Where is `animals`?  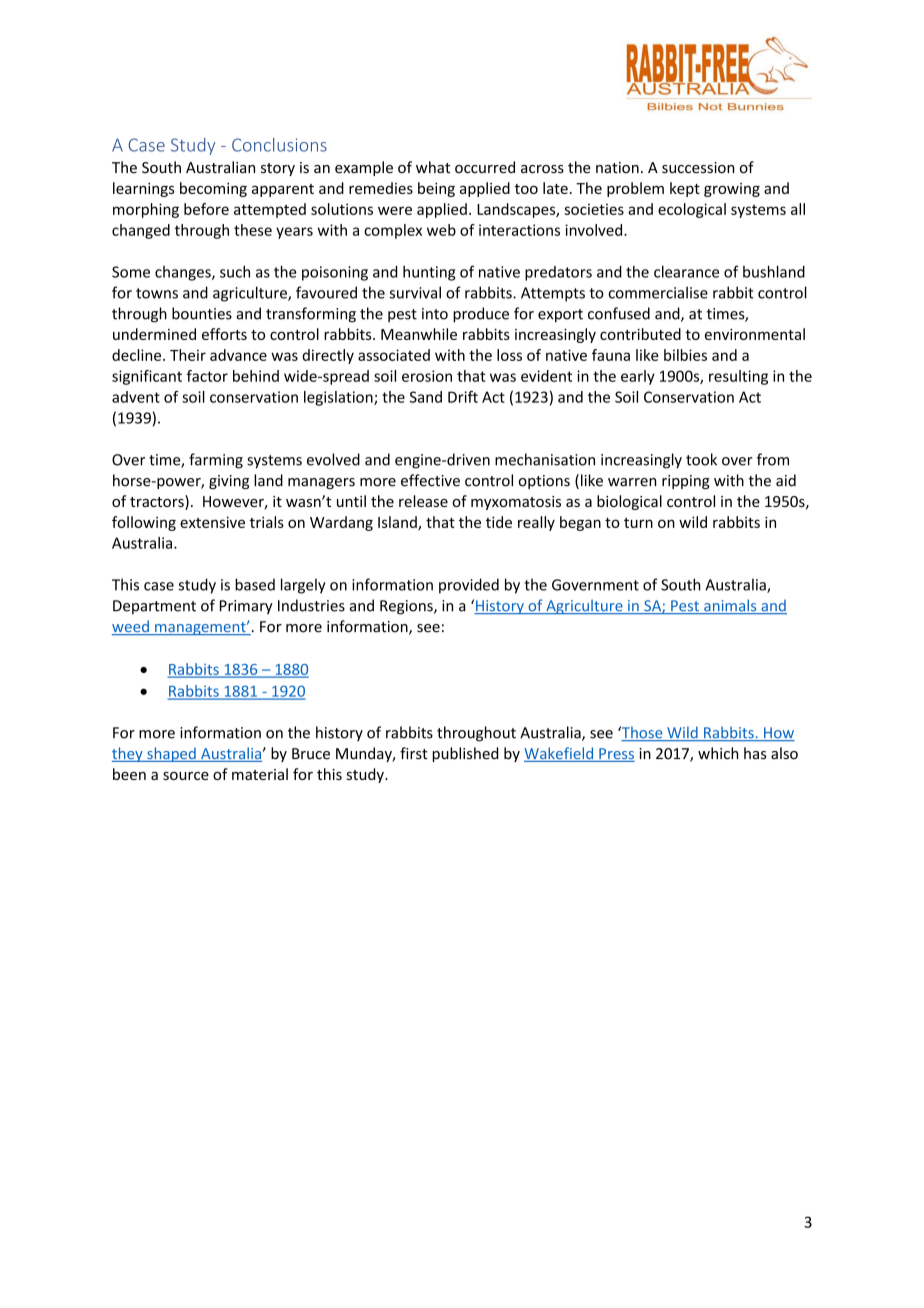
animals is located at coordinates (730, 606).
